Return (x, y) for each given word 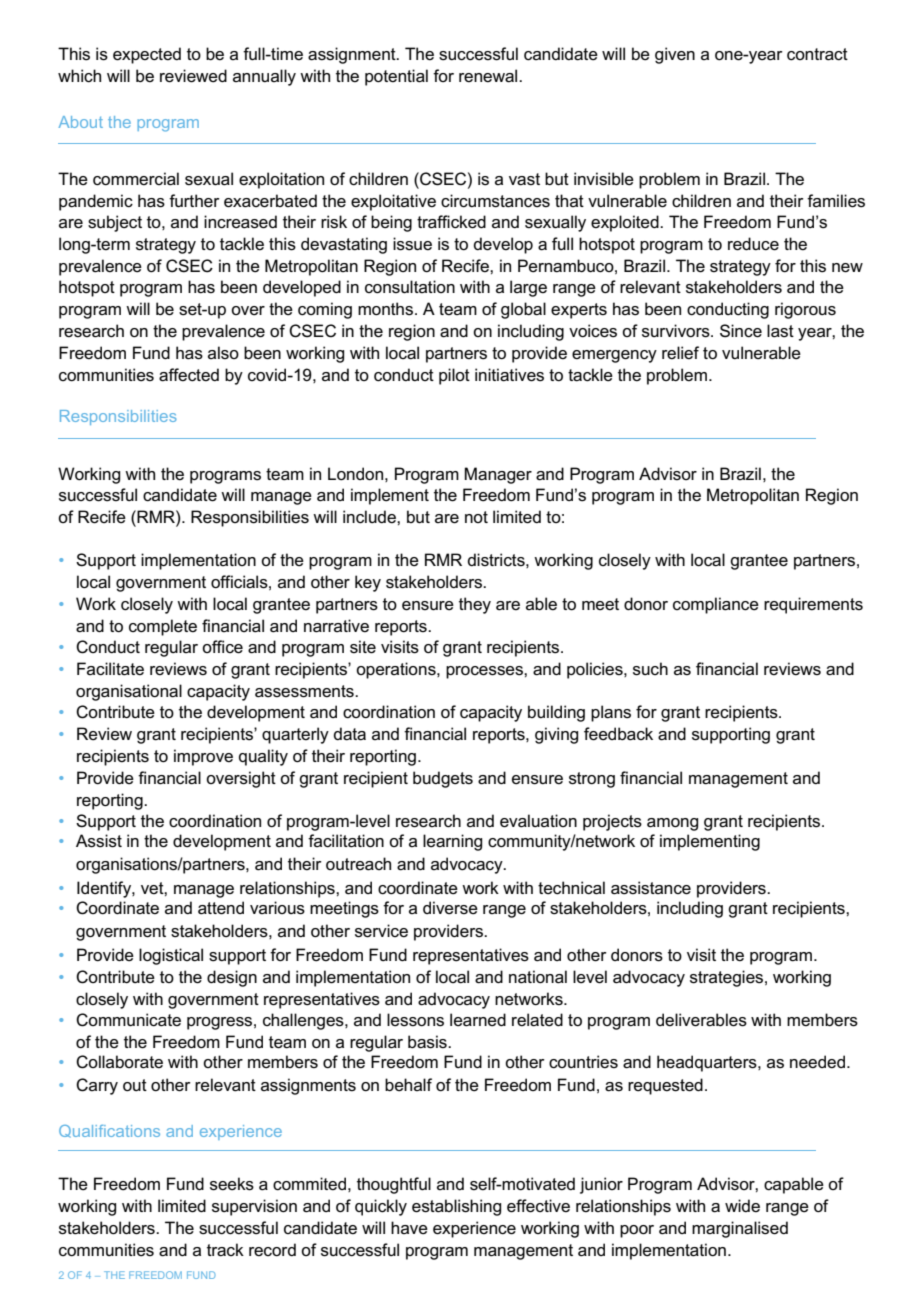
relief (680, 352)
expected (147, 55)
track (225, 1250)
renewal (489, 76)
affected (189, 375)
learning (452, 842)
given (675, 55)
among (672, 824)
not (476, 517)
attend (221, 908)
